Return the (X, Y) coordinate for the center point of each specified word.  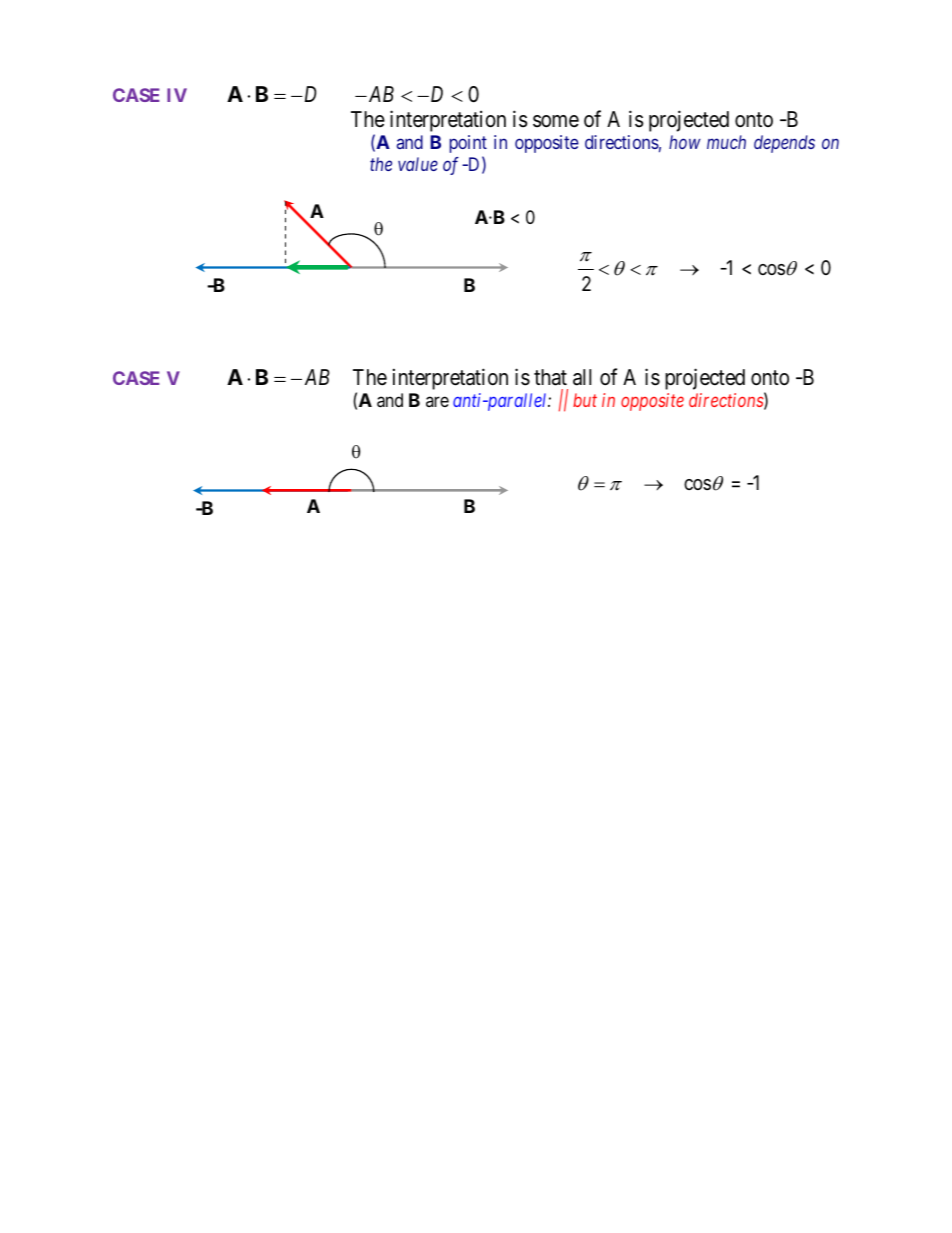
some (556, 121)
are (437, 401)
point (468, 144)
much (726, 142)
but (585, 400)
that (550, 377)
